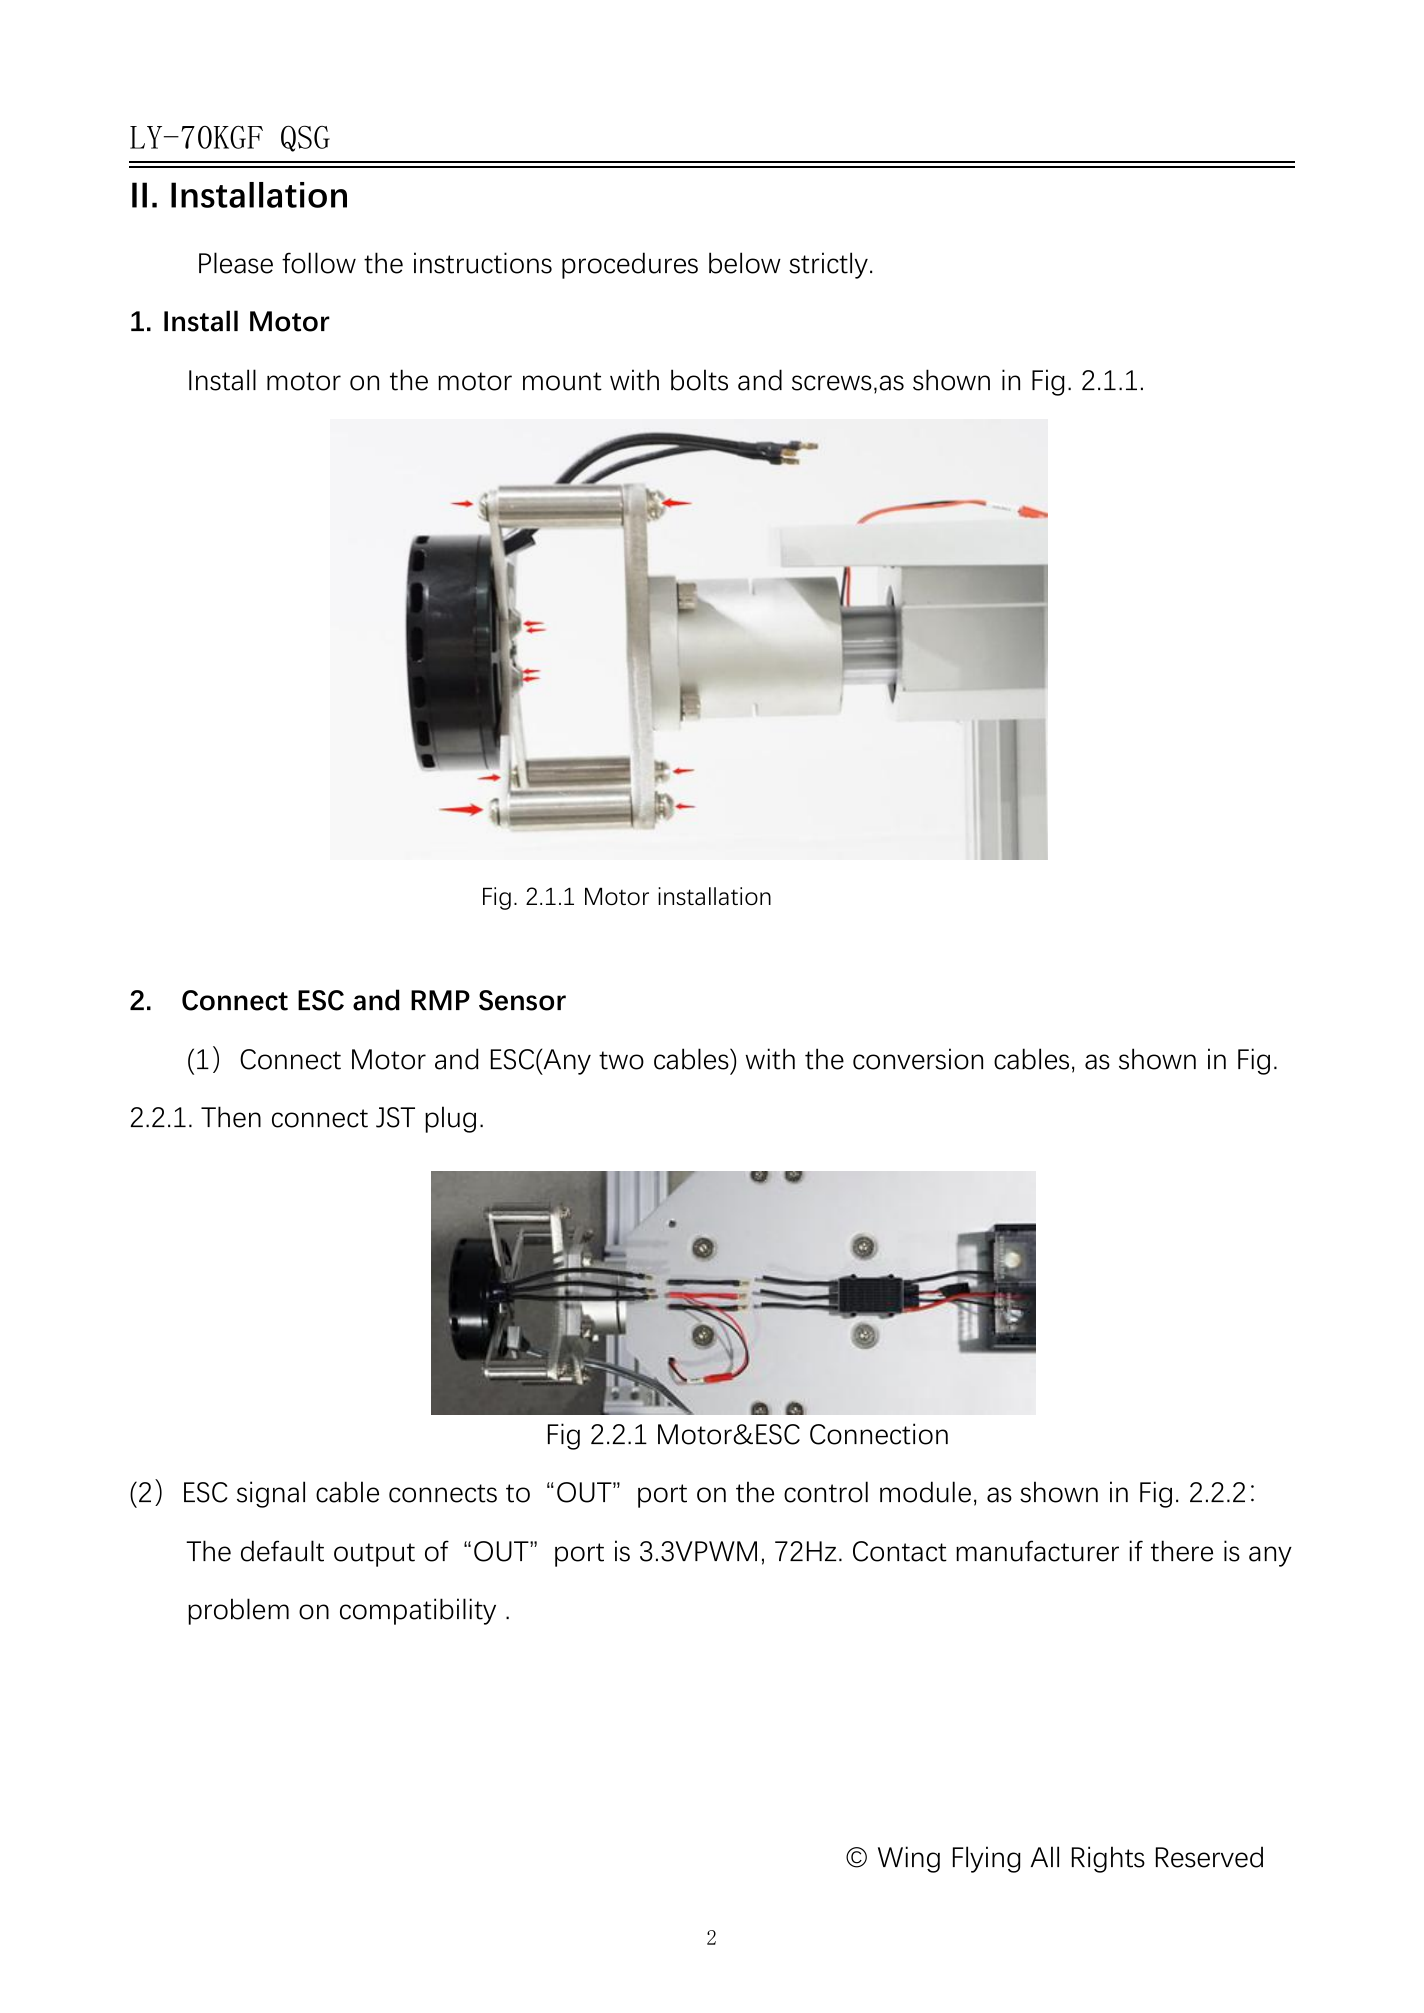  What do you see at coordinates (621, 1060) in the screenshot?
I see `two` at bounding box center [621, 1060].
